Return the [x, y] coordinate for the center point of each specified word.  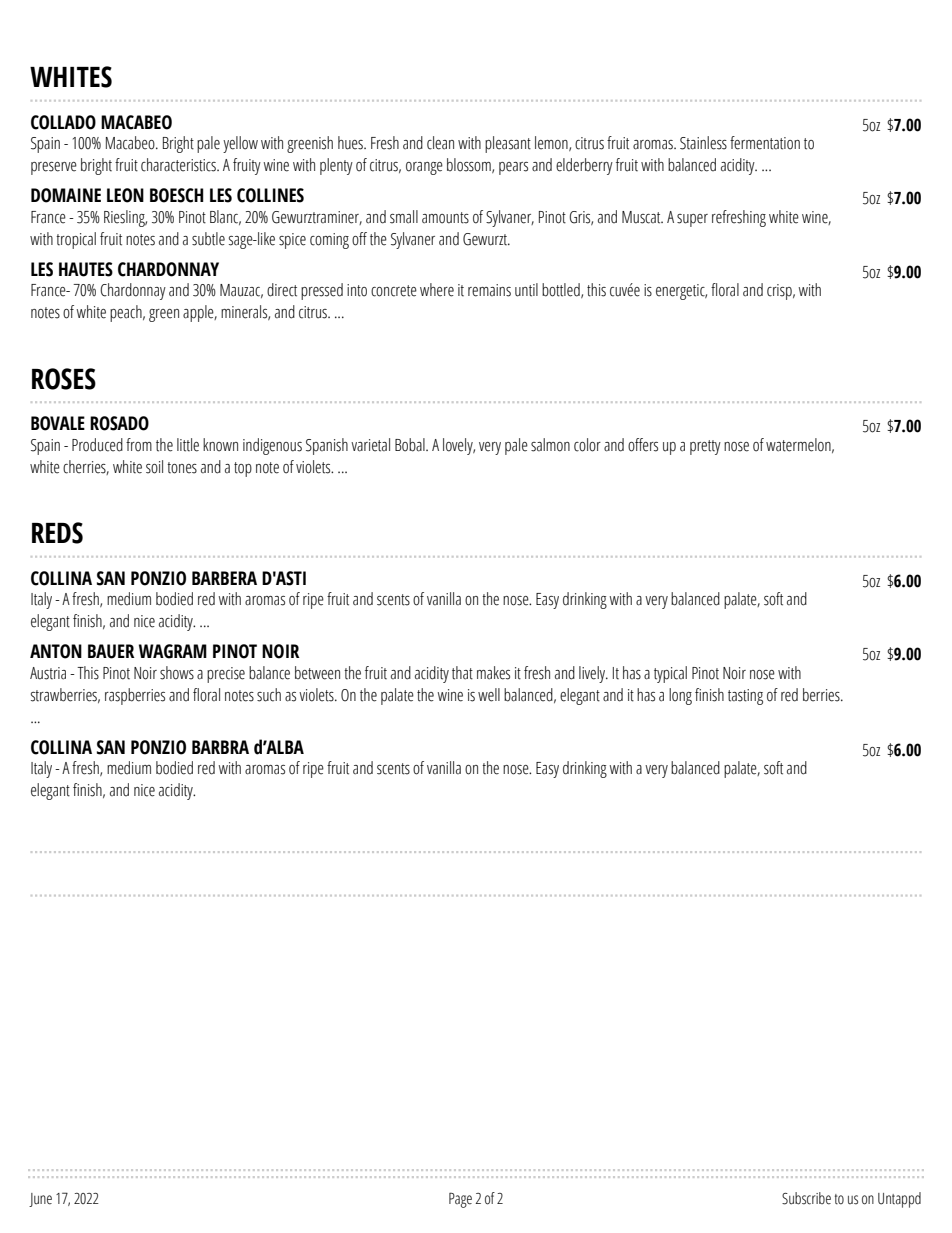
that [462, 673]
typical [670, 674]
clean [440, 143]
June [40, 1200]
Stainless [703, 143]
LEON [125, 195]
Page [460, 1200]
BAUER [111, 651]
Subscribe [806, 1198]
